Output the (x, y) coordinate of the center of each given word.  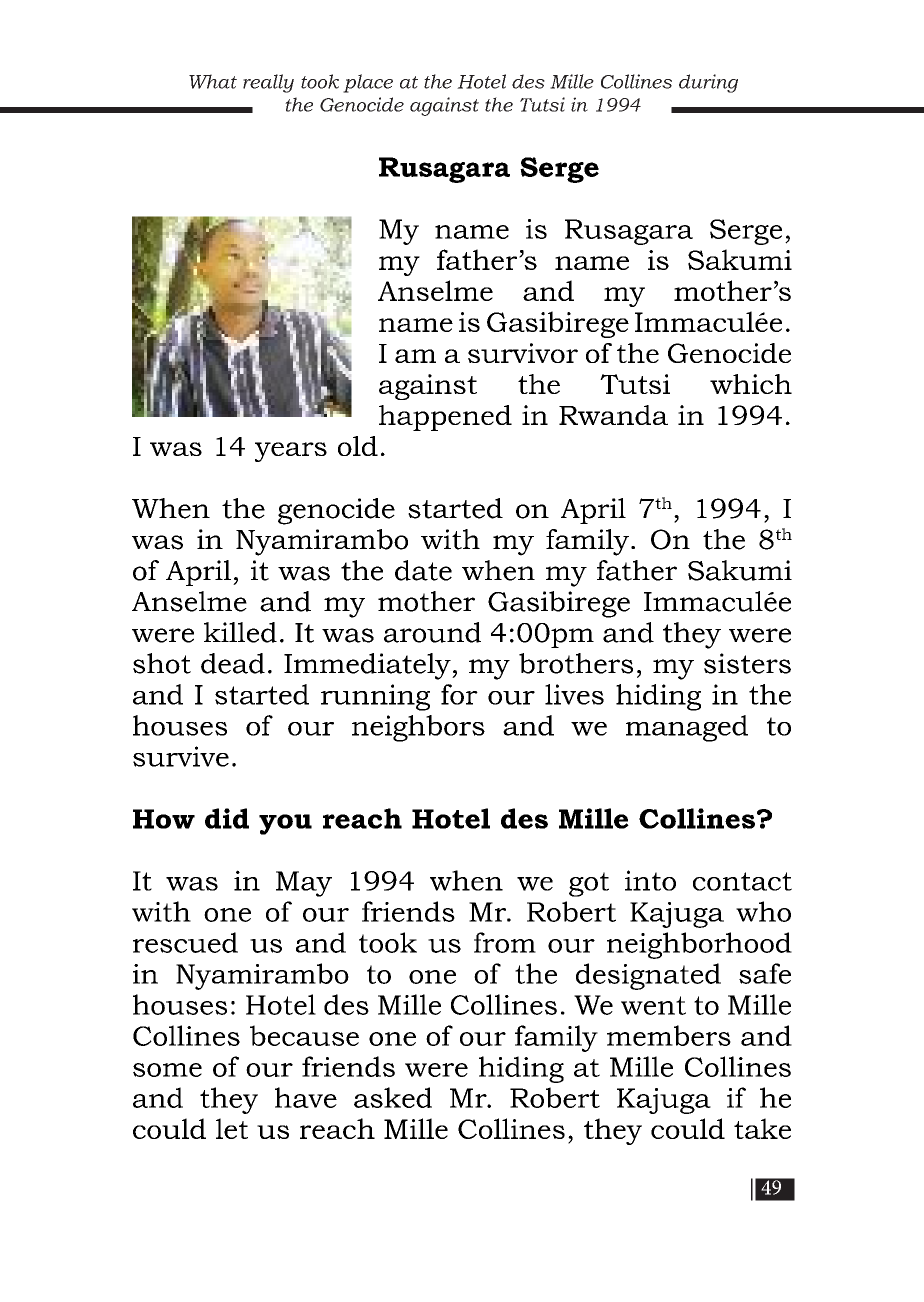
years (291, 452)
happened (445, 418)
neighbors (418, 728)
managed (687, 728)
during (708, 83)
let (232, 1128)
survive (181, 756)
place (368, 83)
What (213, 81)
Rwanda (613, 415)
